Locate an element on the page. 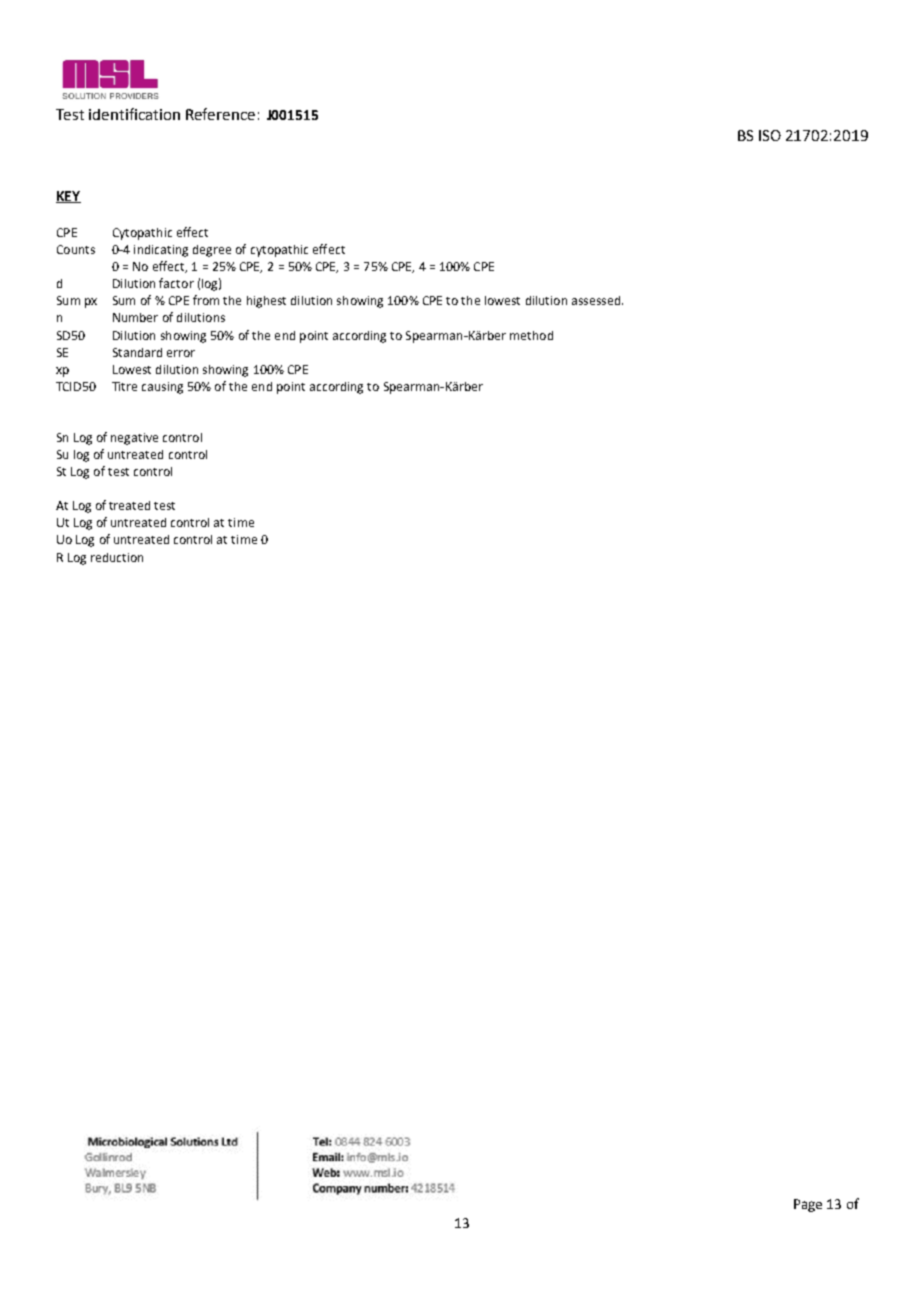 This document has height=1309, width=924. ISO is located at coordinates (770, 135).
